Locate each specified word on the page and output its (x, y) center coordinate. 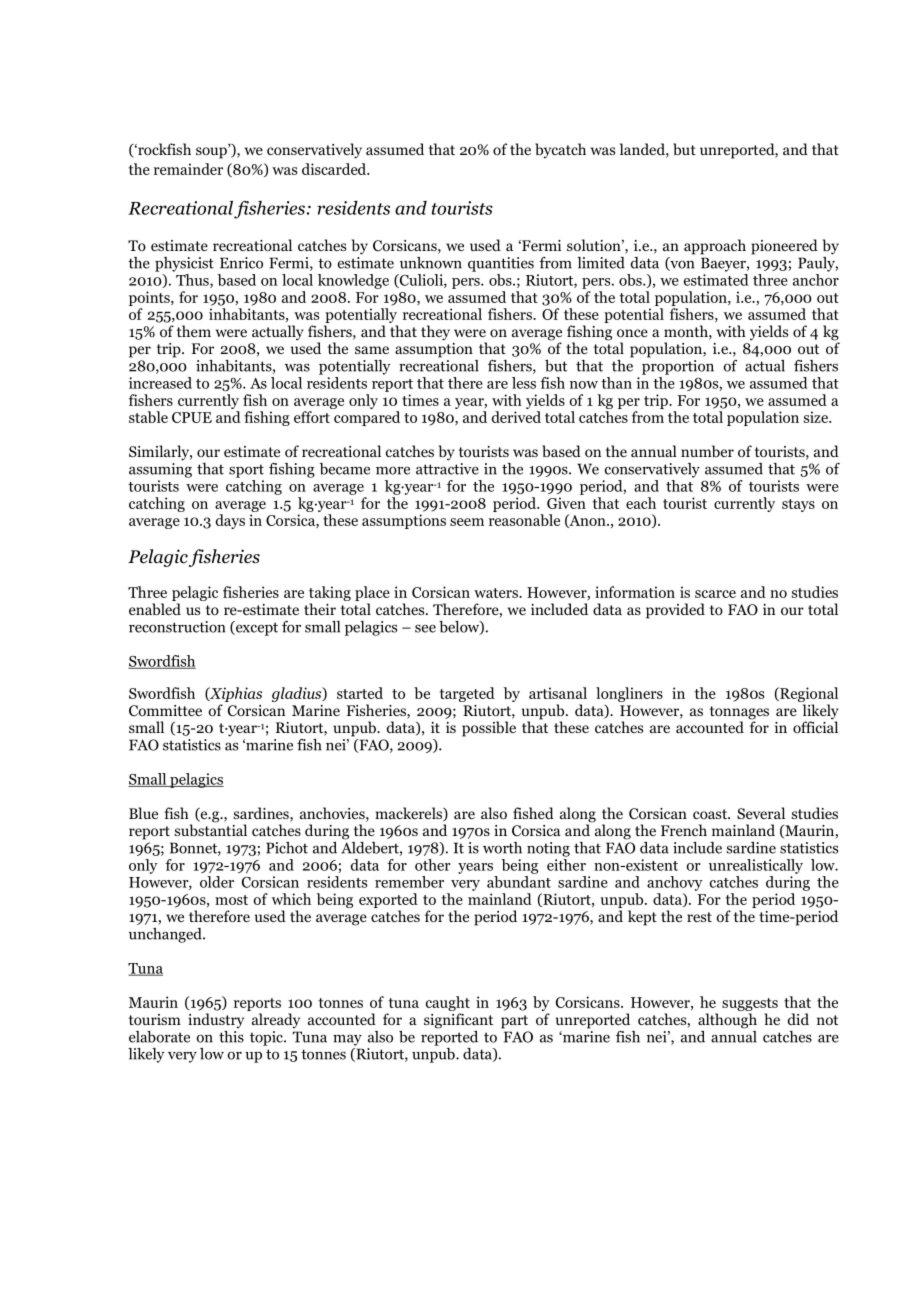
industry (216, 1020)
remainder (188, 169)
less (524, 383)
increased (160, 383)
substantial (211, 829)
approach (715, 247)
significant (458, 1021)
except (256, 628)
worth (502, 848)
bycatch (560, 150)
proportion (678, 367)
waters (497, 593)
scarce (715, 594)
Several (761, 813)
